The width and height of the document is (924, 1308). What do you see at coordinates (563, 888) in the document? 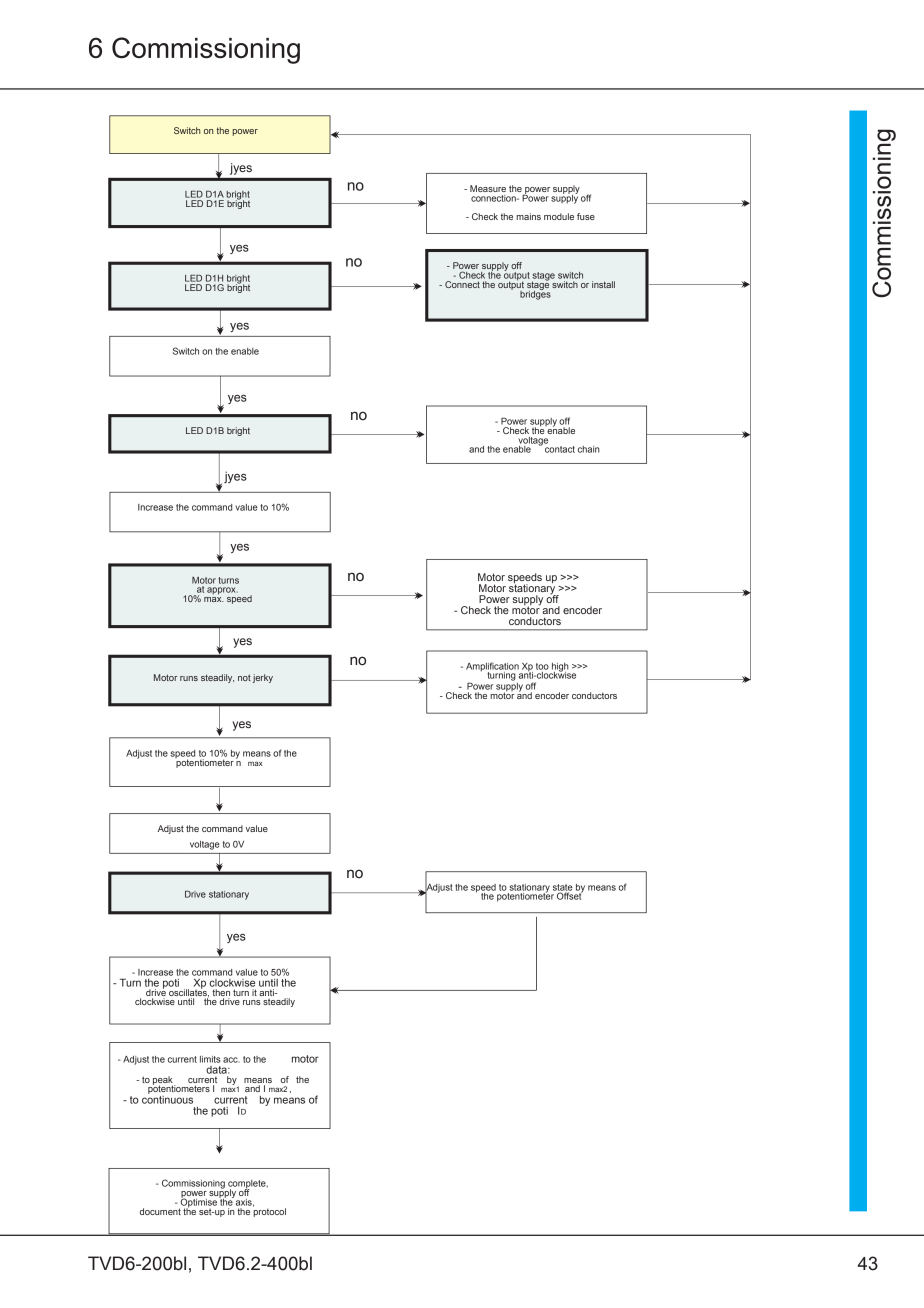
I see `state` at bounding box center [563, 888].
